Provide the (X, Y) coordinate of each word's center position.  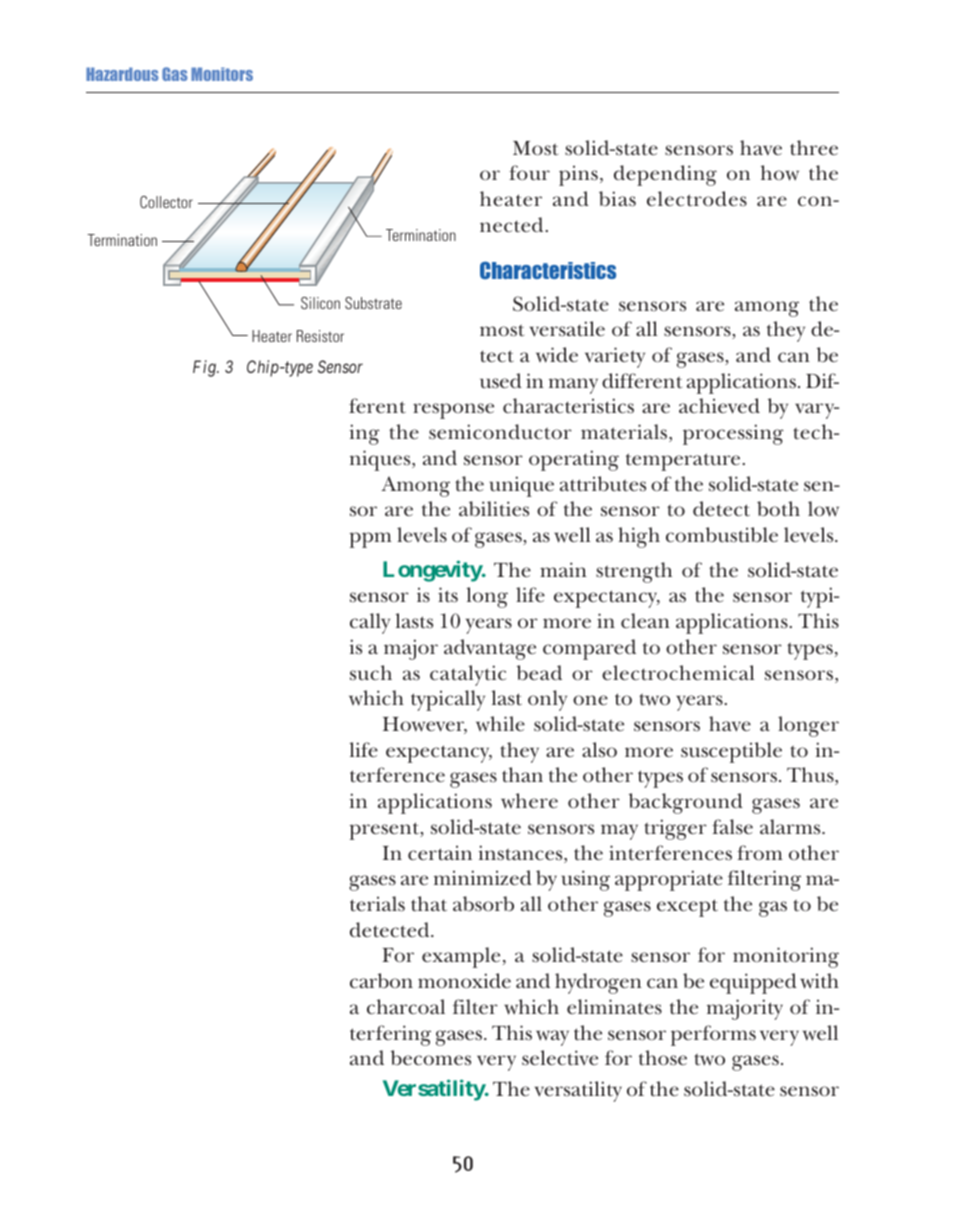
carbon (381, 981)
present (385, 831)
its (448, 595)
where (529, 801)
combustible (722, 535)
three (814, 148)
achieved (719, 406)
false (732, 827)
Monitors (222, 74)
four (529, 173)
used (501, 381)
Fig (205, 368)
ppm (370, 540)
